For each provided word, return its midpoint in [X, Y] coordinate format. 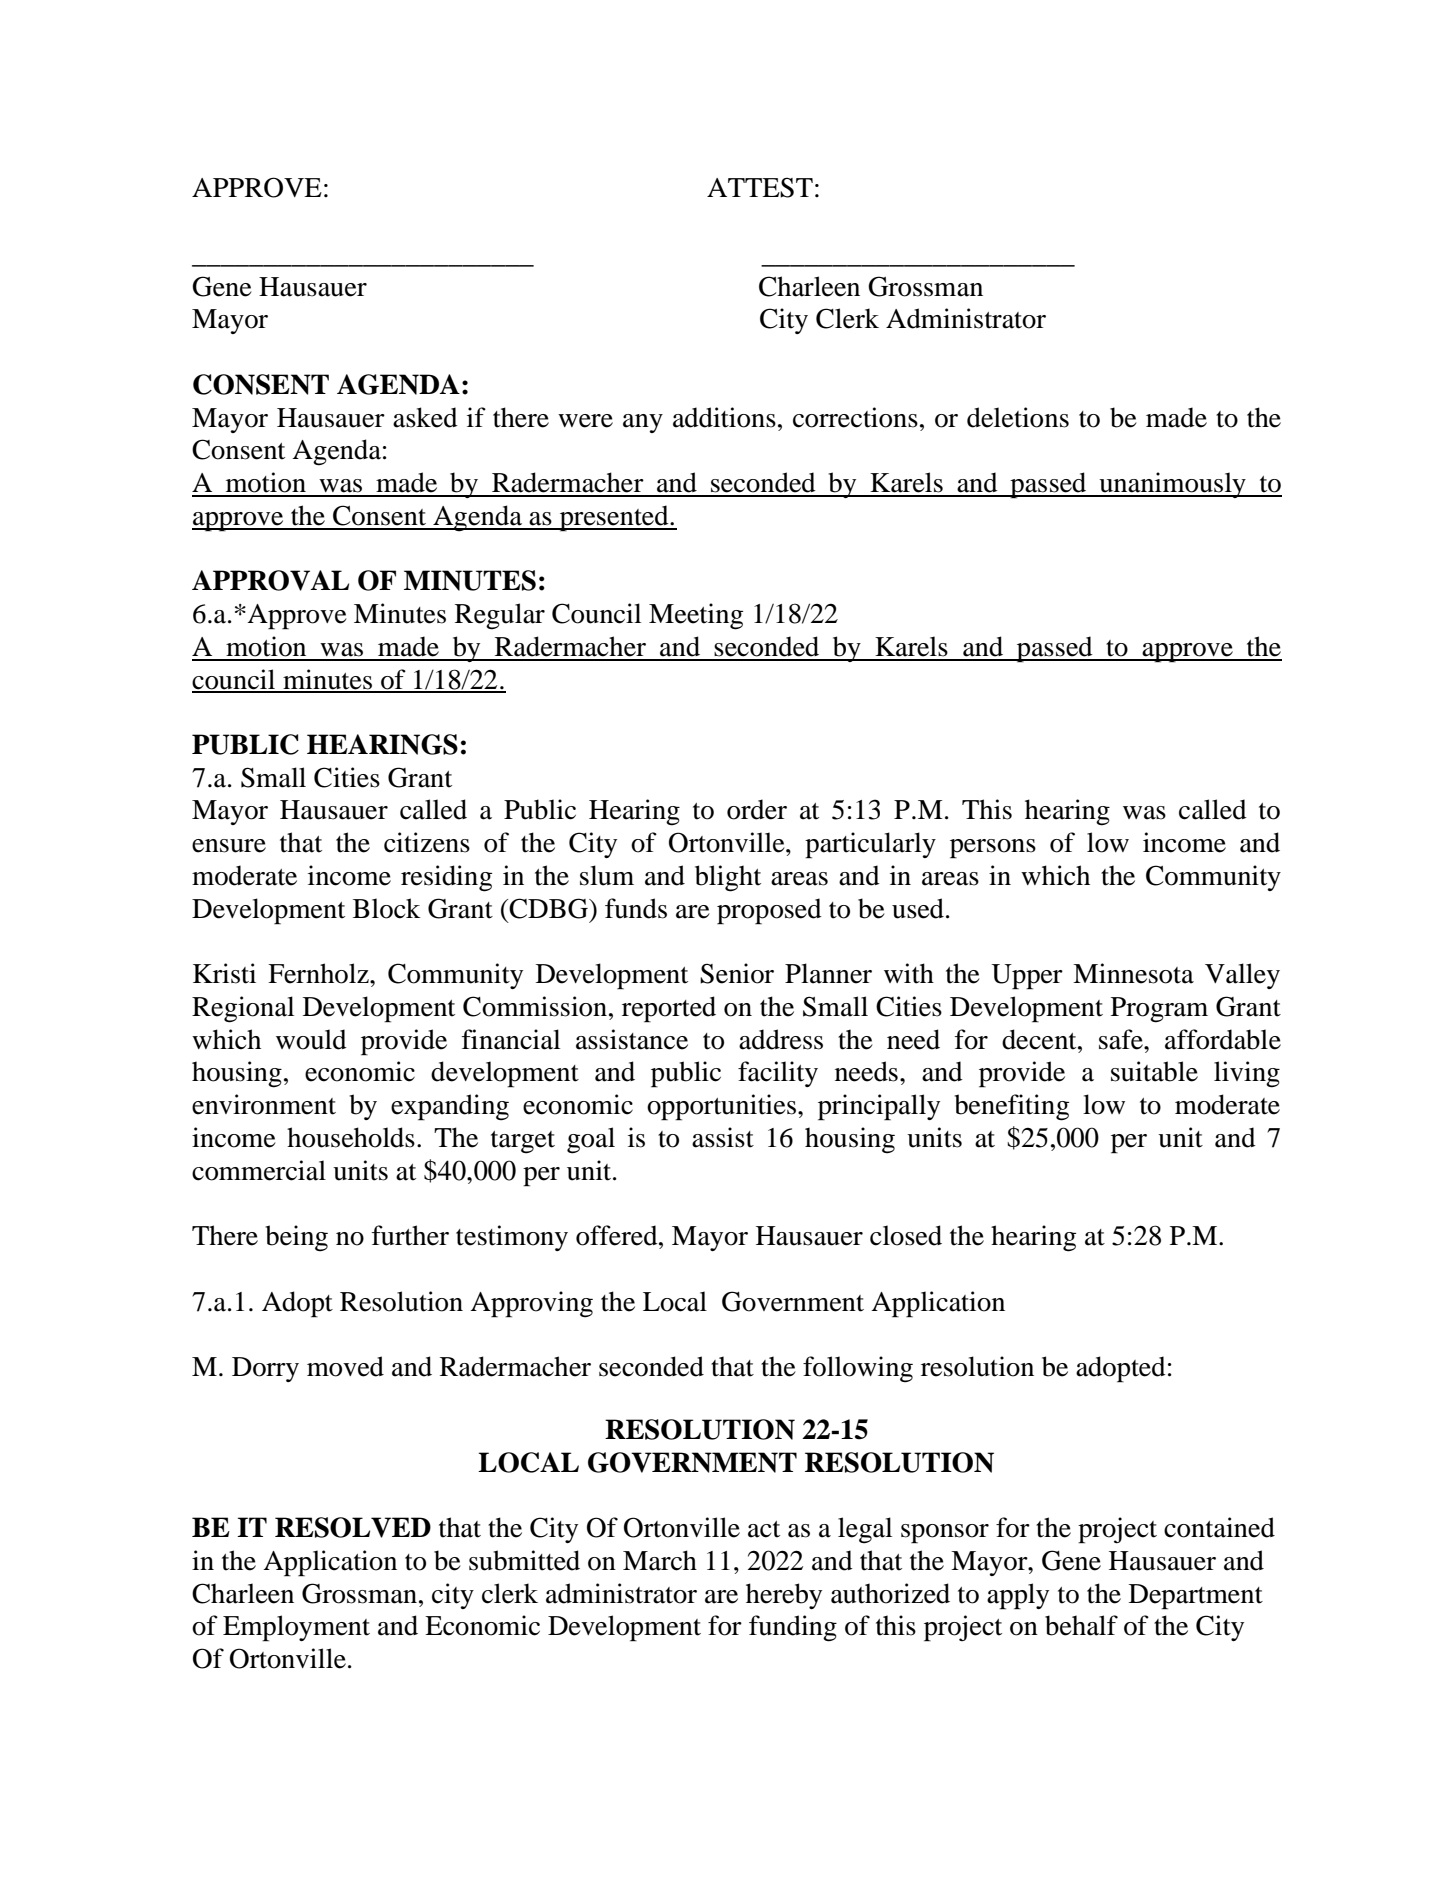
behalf [1081, 1625]
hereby [784, 1596]
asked [425, 417]
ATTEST [760, 187]
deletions [1018, 417]
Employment [296, 1628]
